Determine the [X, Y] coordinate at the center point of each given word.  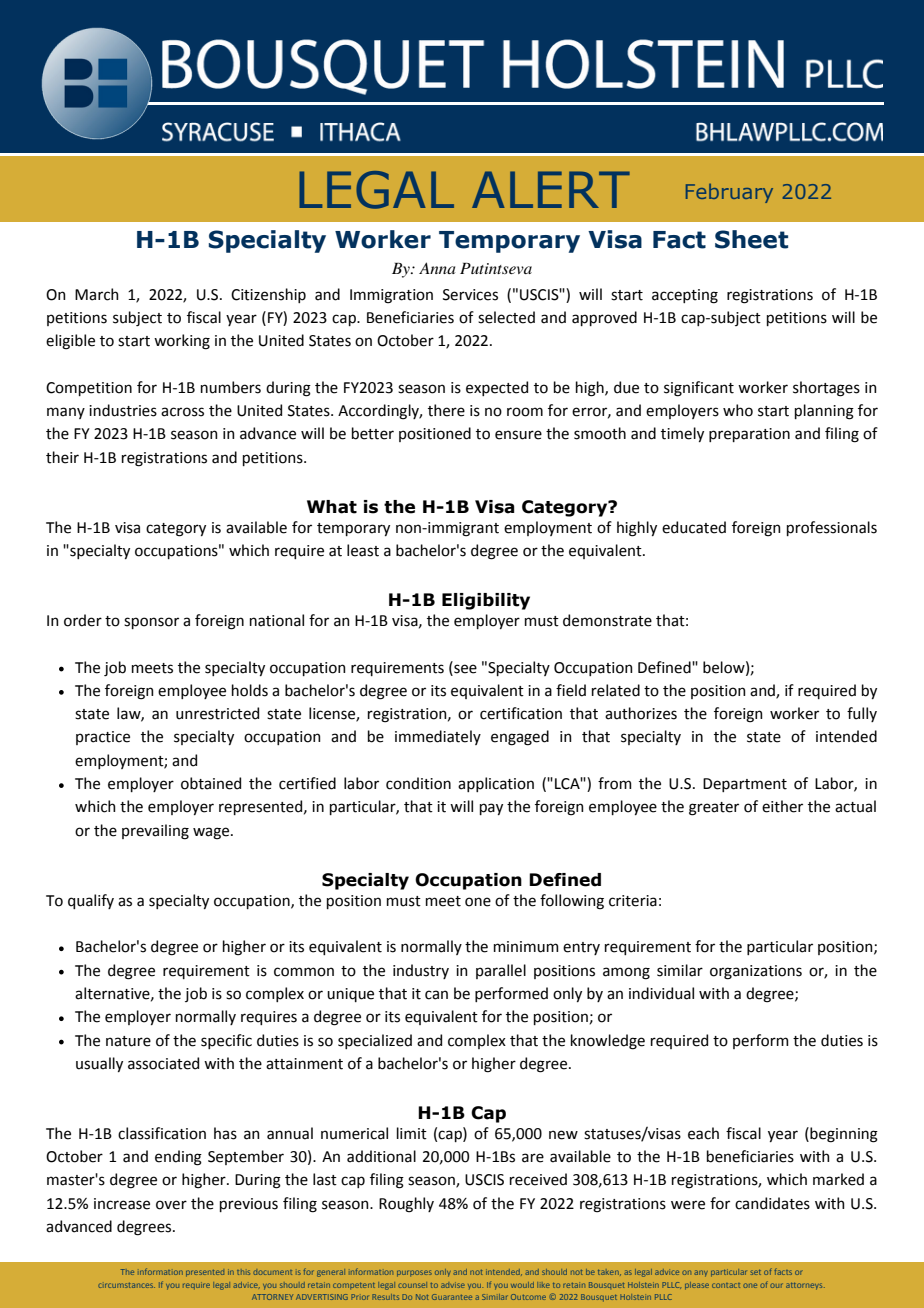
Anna [437, 268]
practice [103, 738]
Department [745, 785]
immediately [438, 737]
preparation [749, 435]
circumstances [126, 1285]
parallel [501, 971]
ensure [518, 435]
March [97, 294]
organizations [756, 972]
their [62, 457]
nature [128, 1041]
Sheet [751, 239]
